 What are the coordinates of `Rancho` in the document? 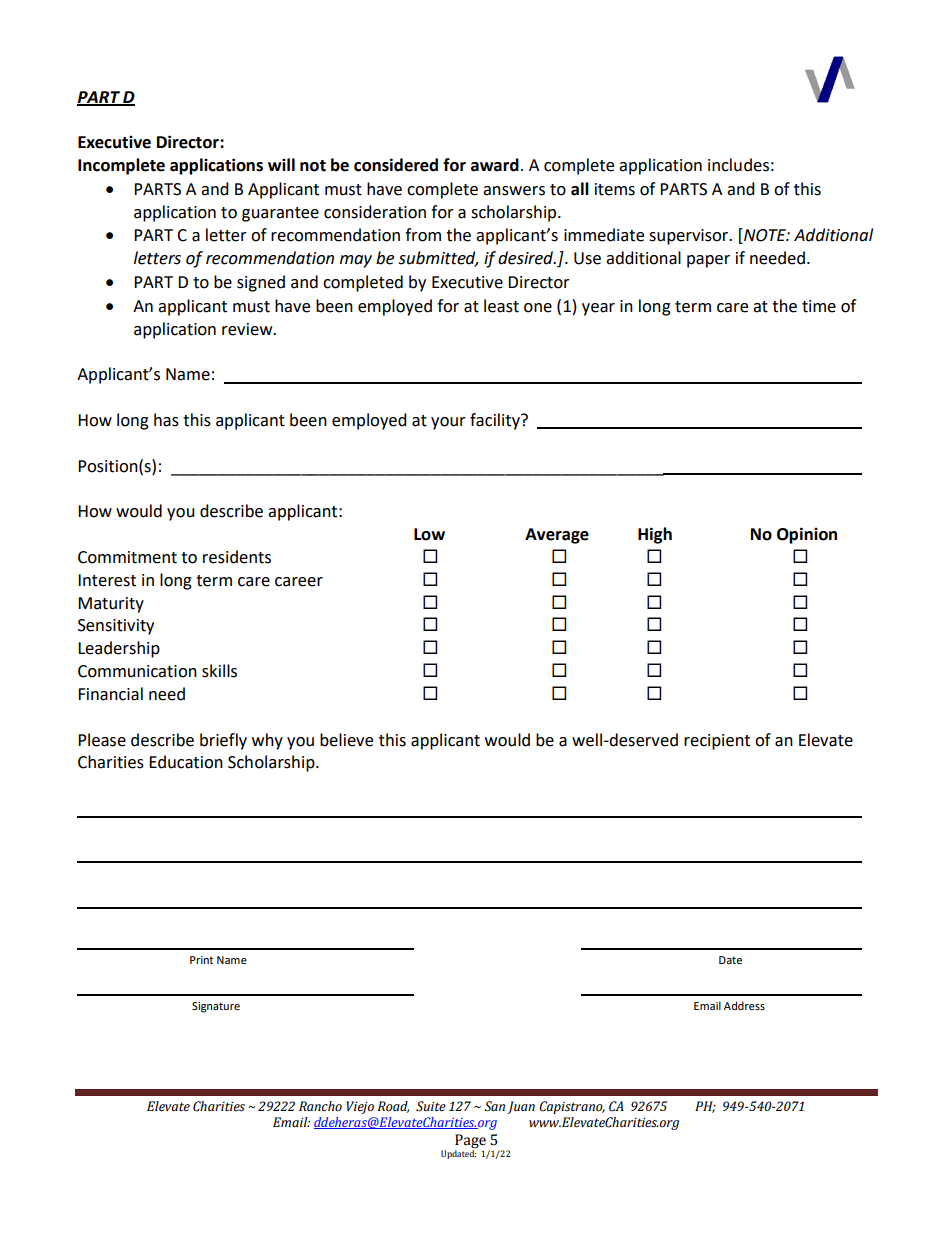 It's located at (320, 1106).
